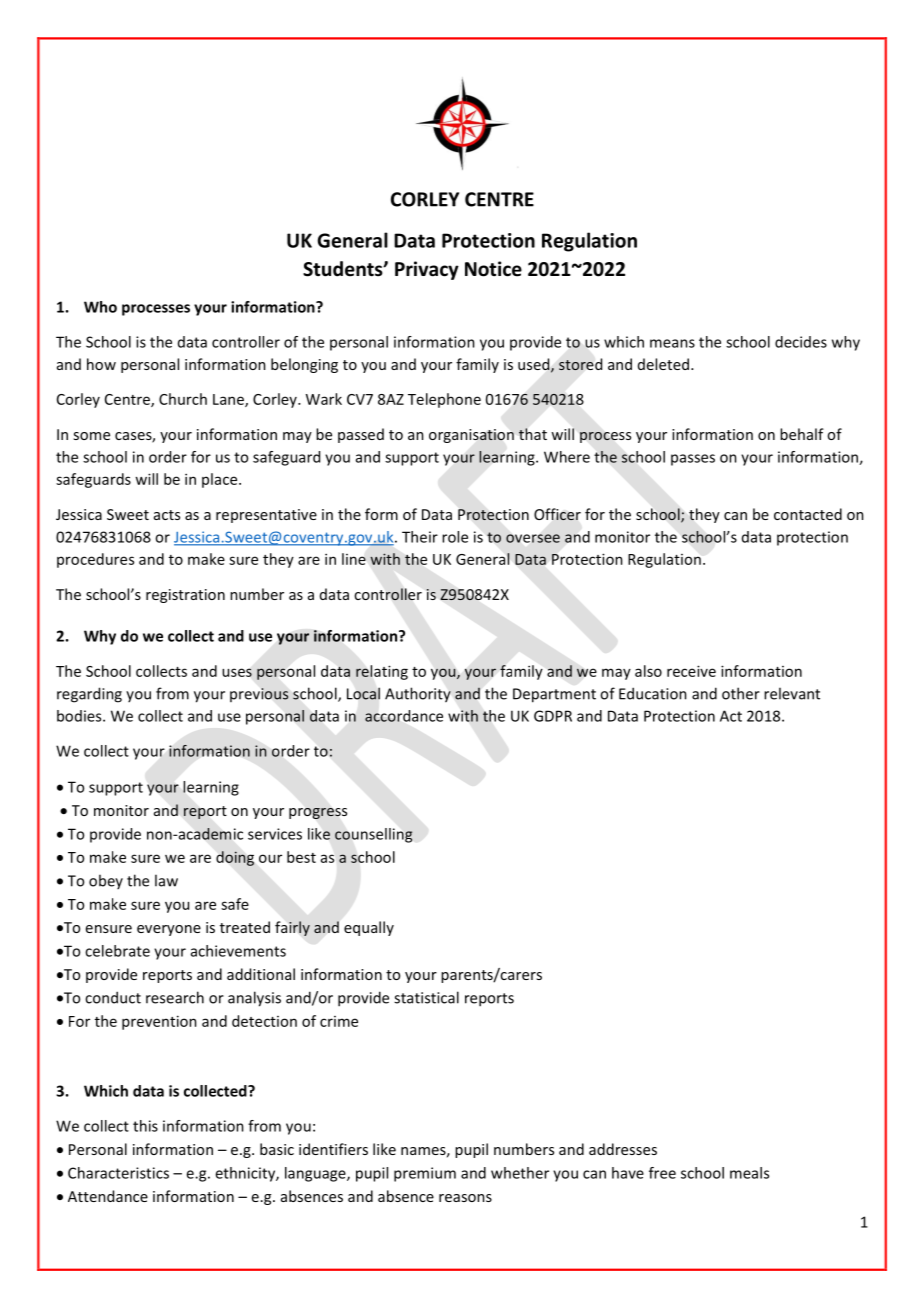  I want to click on Privacy, so click(427, 270).
